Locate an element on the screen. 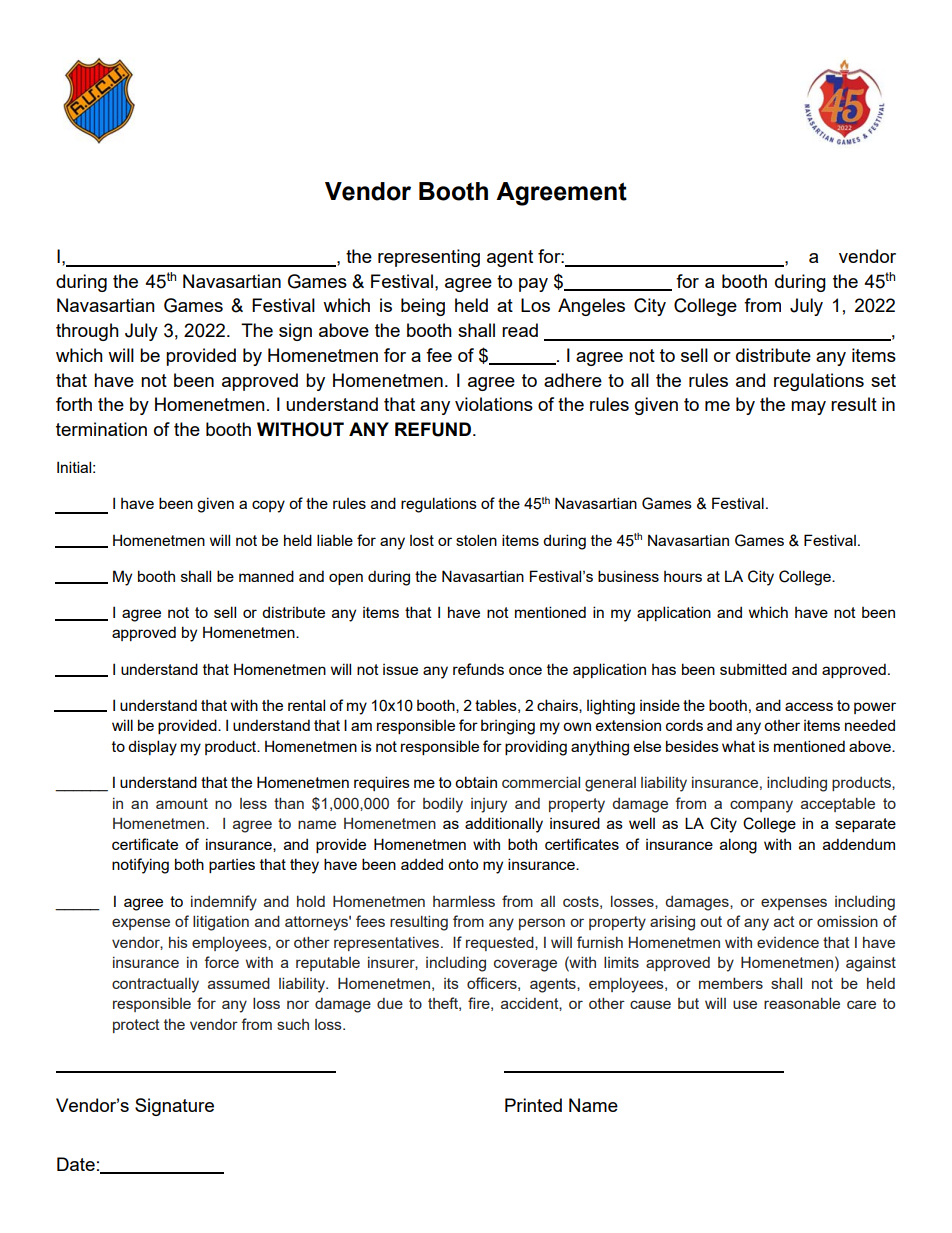 The image size is (952, 1233). once is located at coordinates (525, 670).
